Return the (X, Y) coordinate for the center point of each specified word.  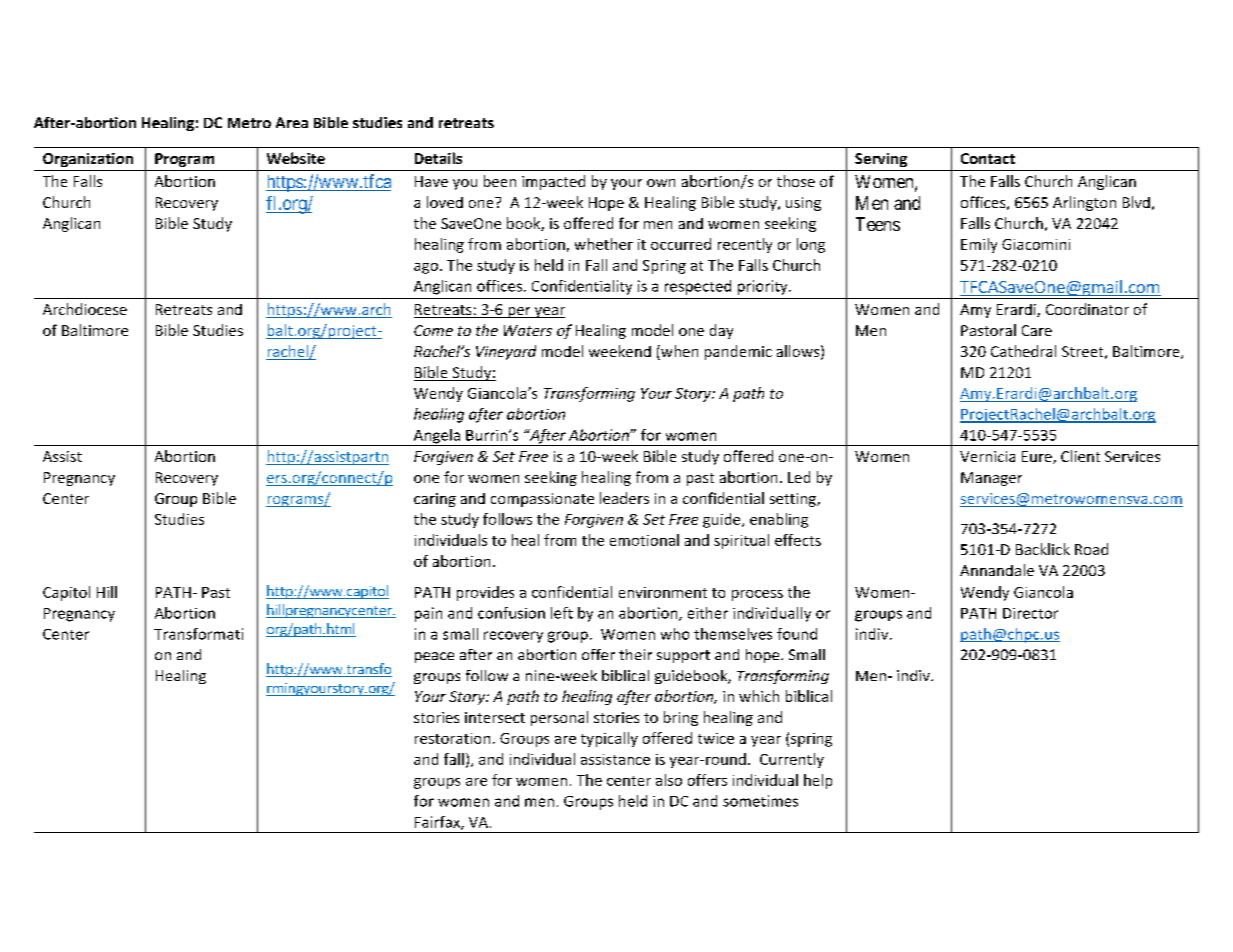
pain (428, 614)
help (818, 781)
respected (698, 287)
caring (435, 500)
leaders (624, 498)
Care (1037, 330)
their (635, 654)
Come (433, 330)
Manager (991, 479)
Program (184, 160)
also (669, 780)
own (661, 183)
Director (1030, 613)
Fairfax (438, 823)
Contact (988, 158)
